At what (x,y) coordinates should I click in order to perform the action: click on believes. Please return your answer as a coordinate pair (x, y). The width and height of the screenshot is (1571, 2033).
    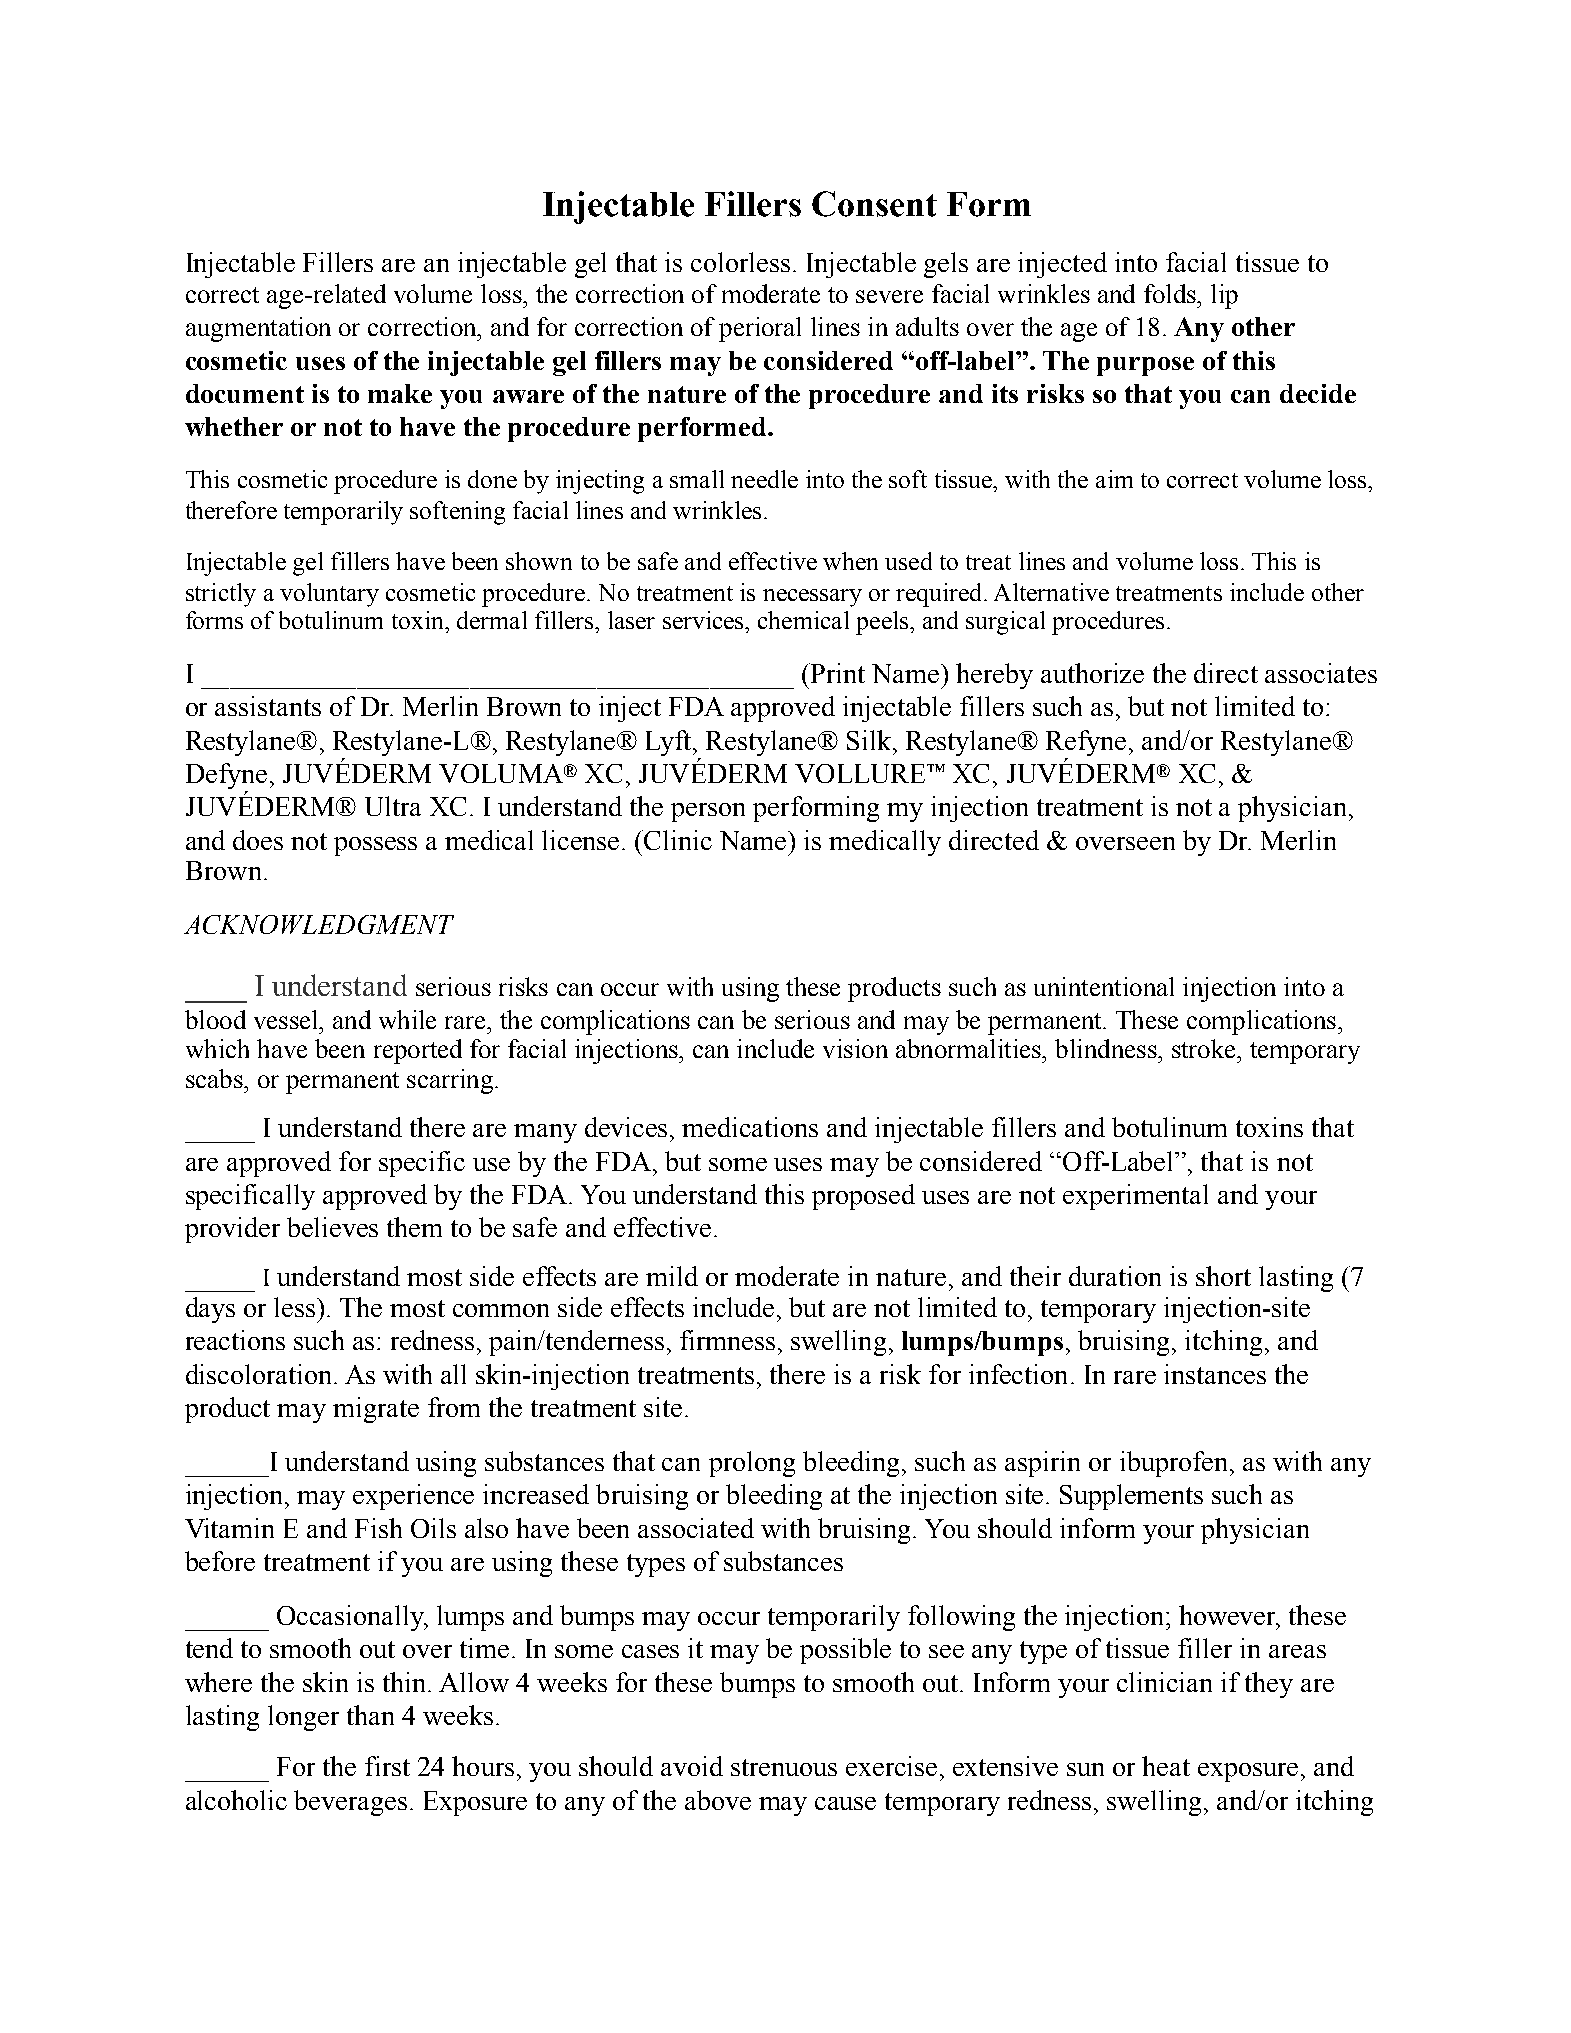
    Looking at the image, I should click on (332, 1227).
